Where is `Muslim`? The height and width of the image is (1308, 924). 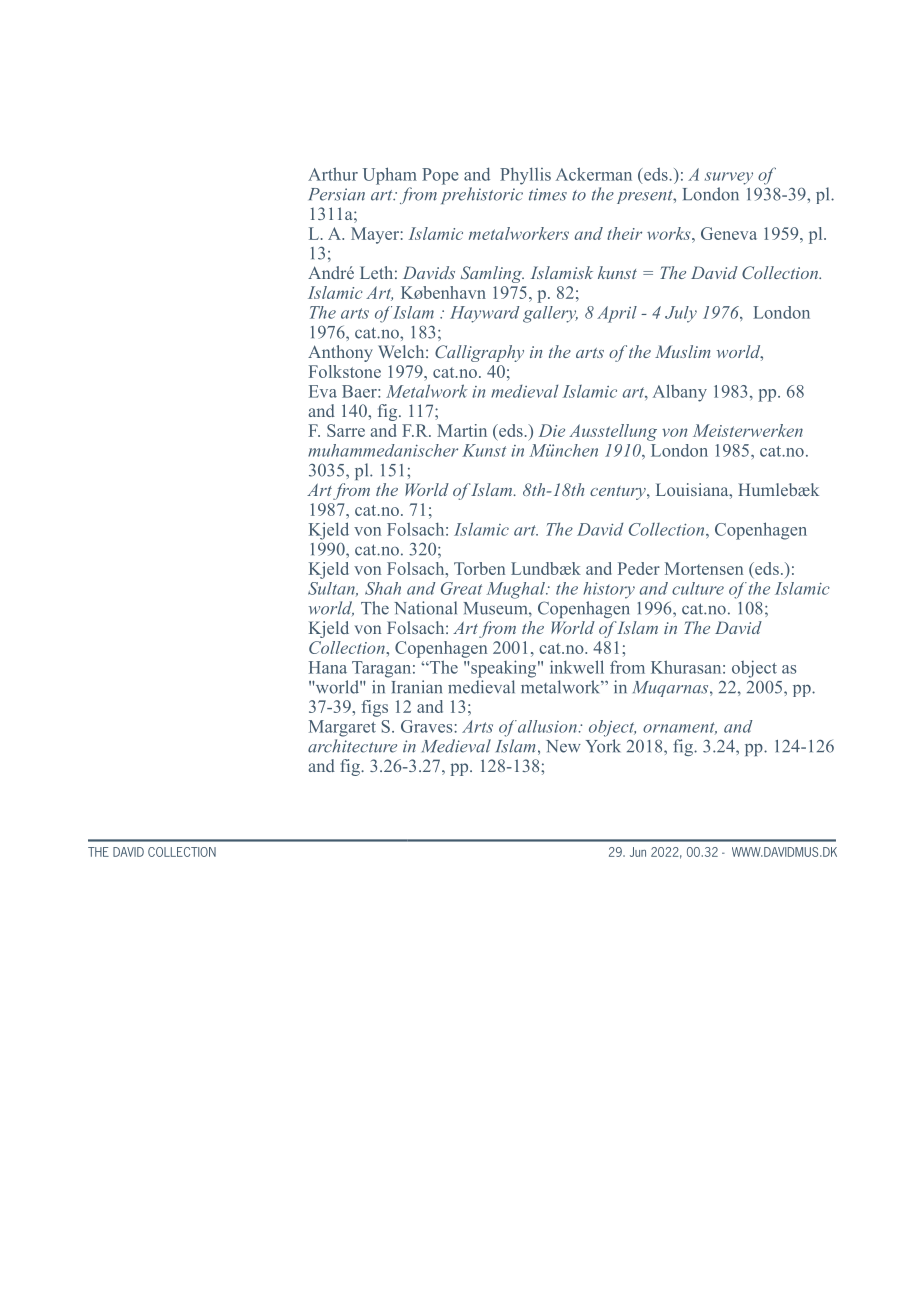 Muslim is located at coordinates (682, 351).
